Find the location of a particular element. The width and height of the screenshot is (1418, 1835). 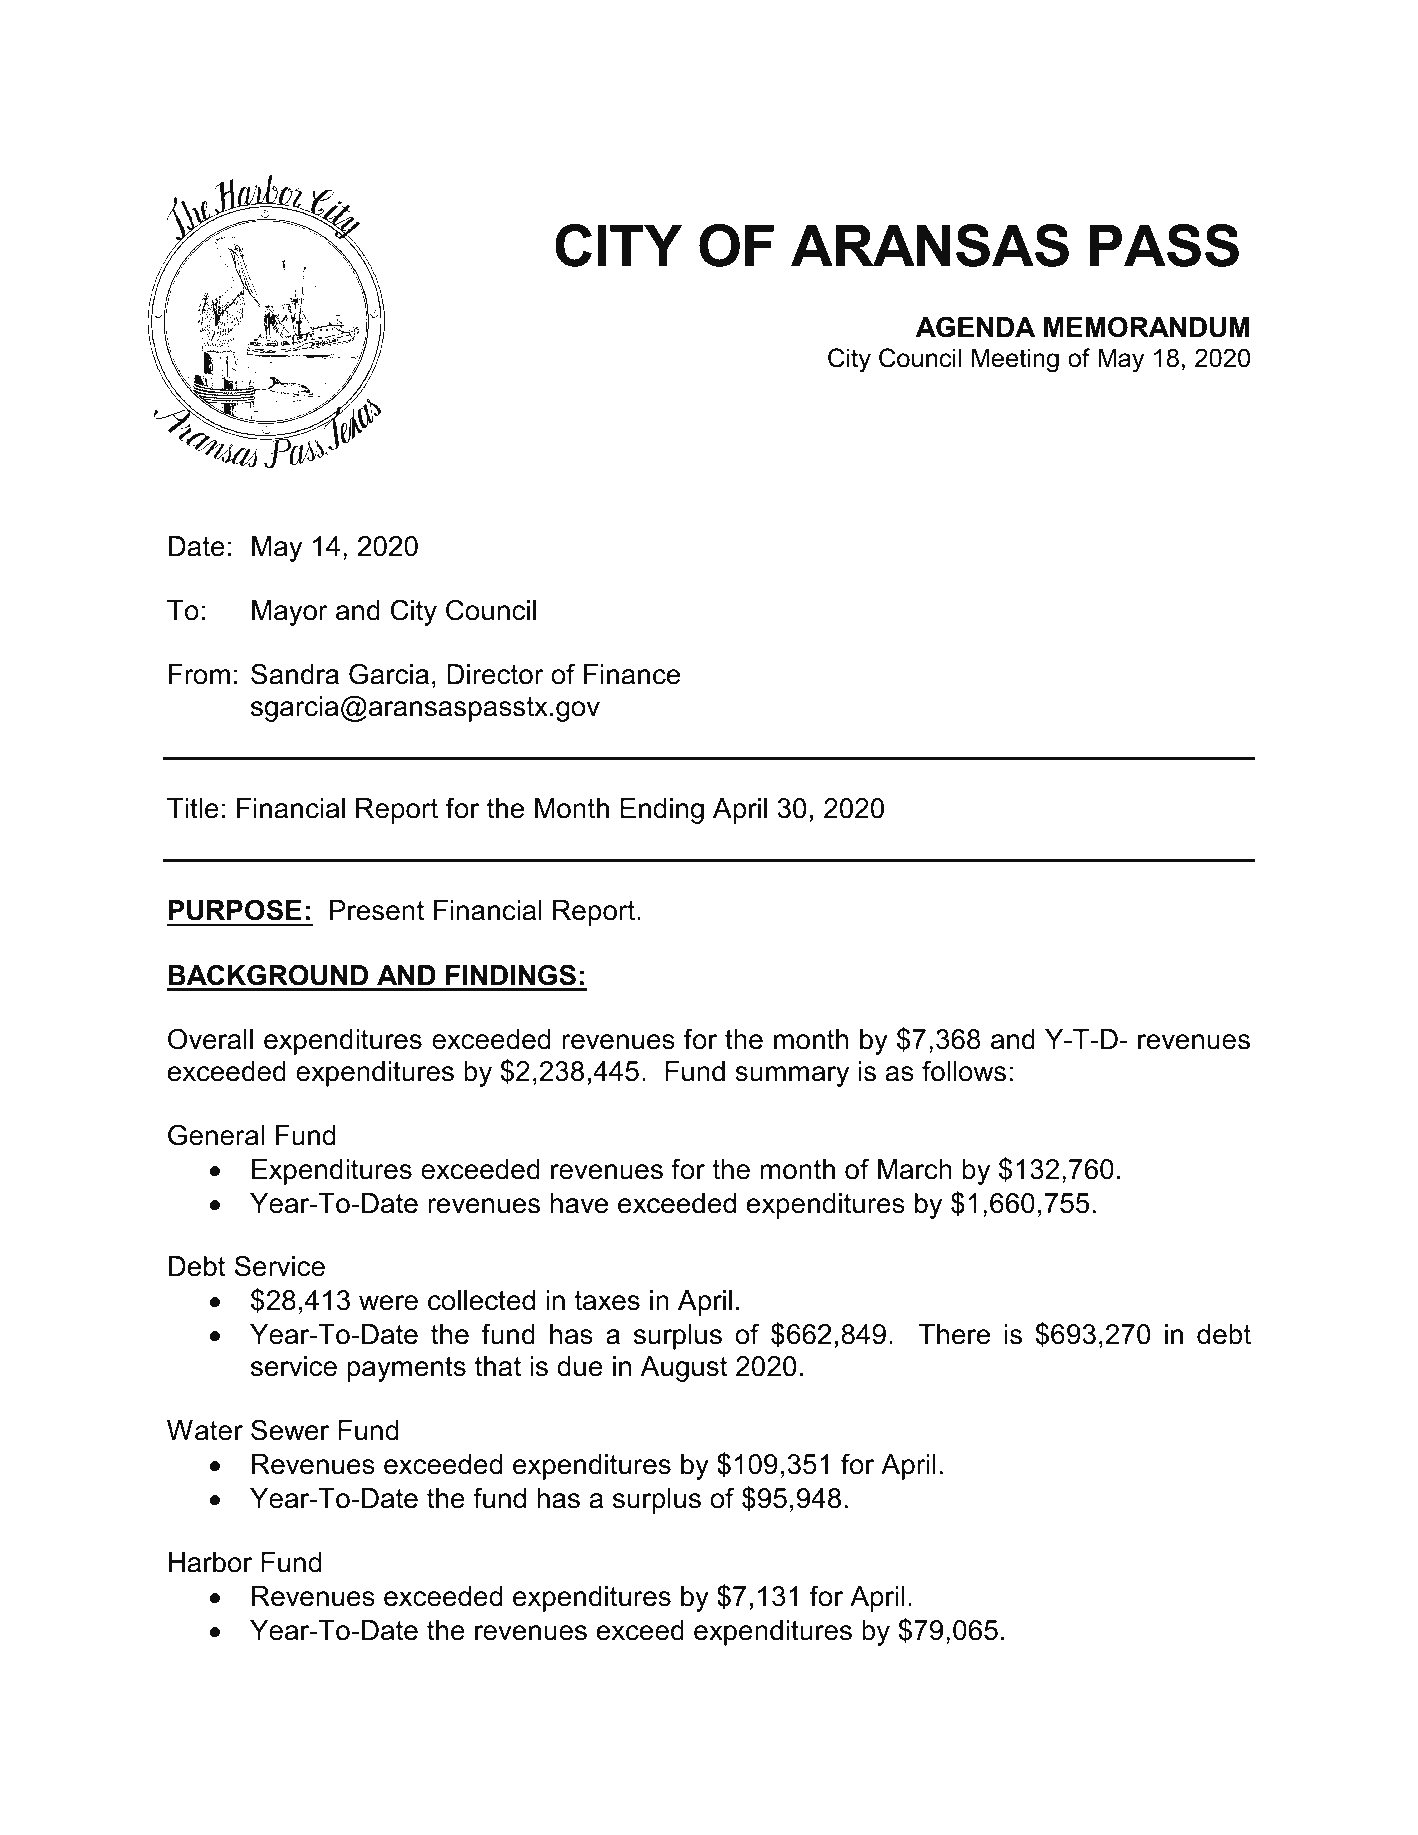

August is located at coordinates (684, 1369).
